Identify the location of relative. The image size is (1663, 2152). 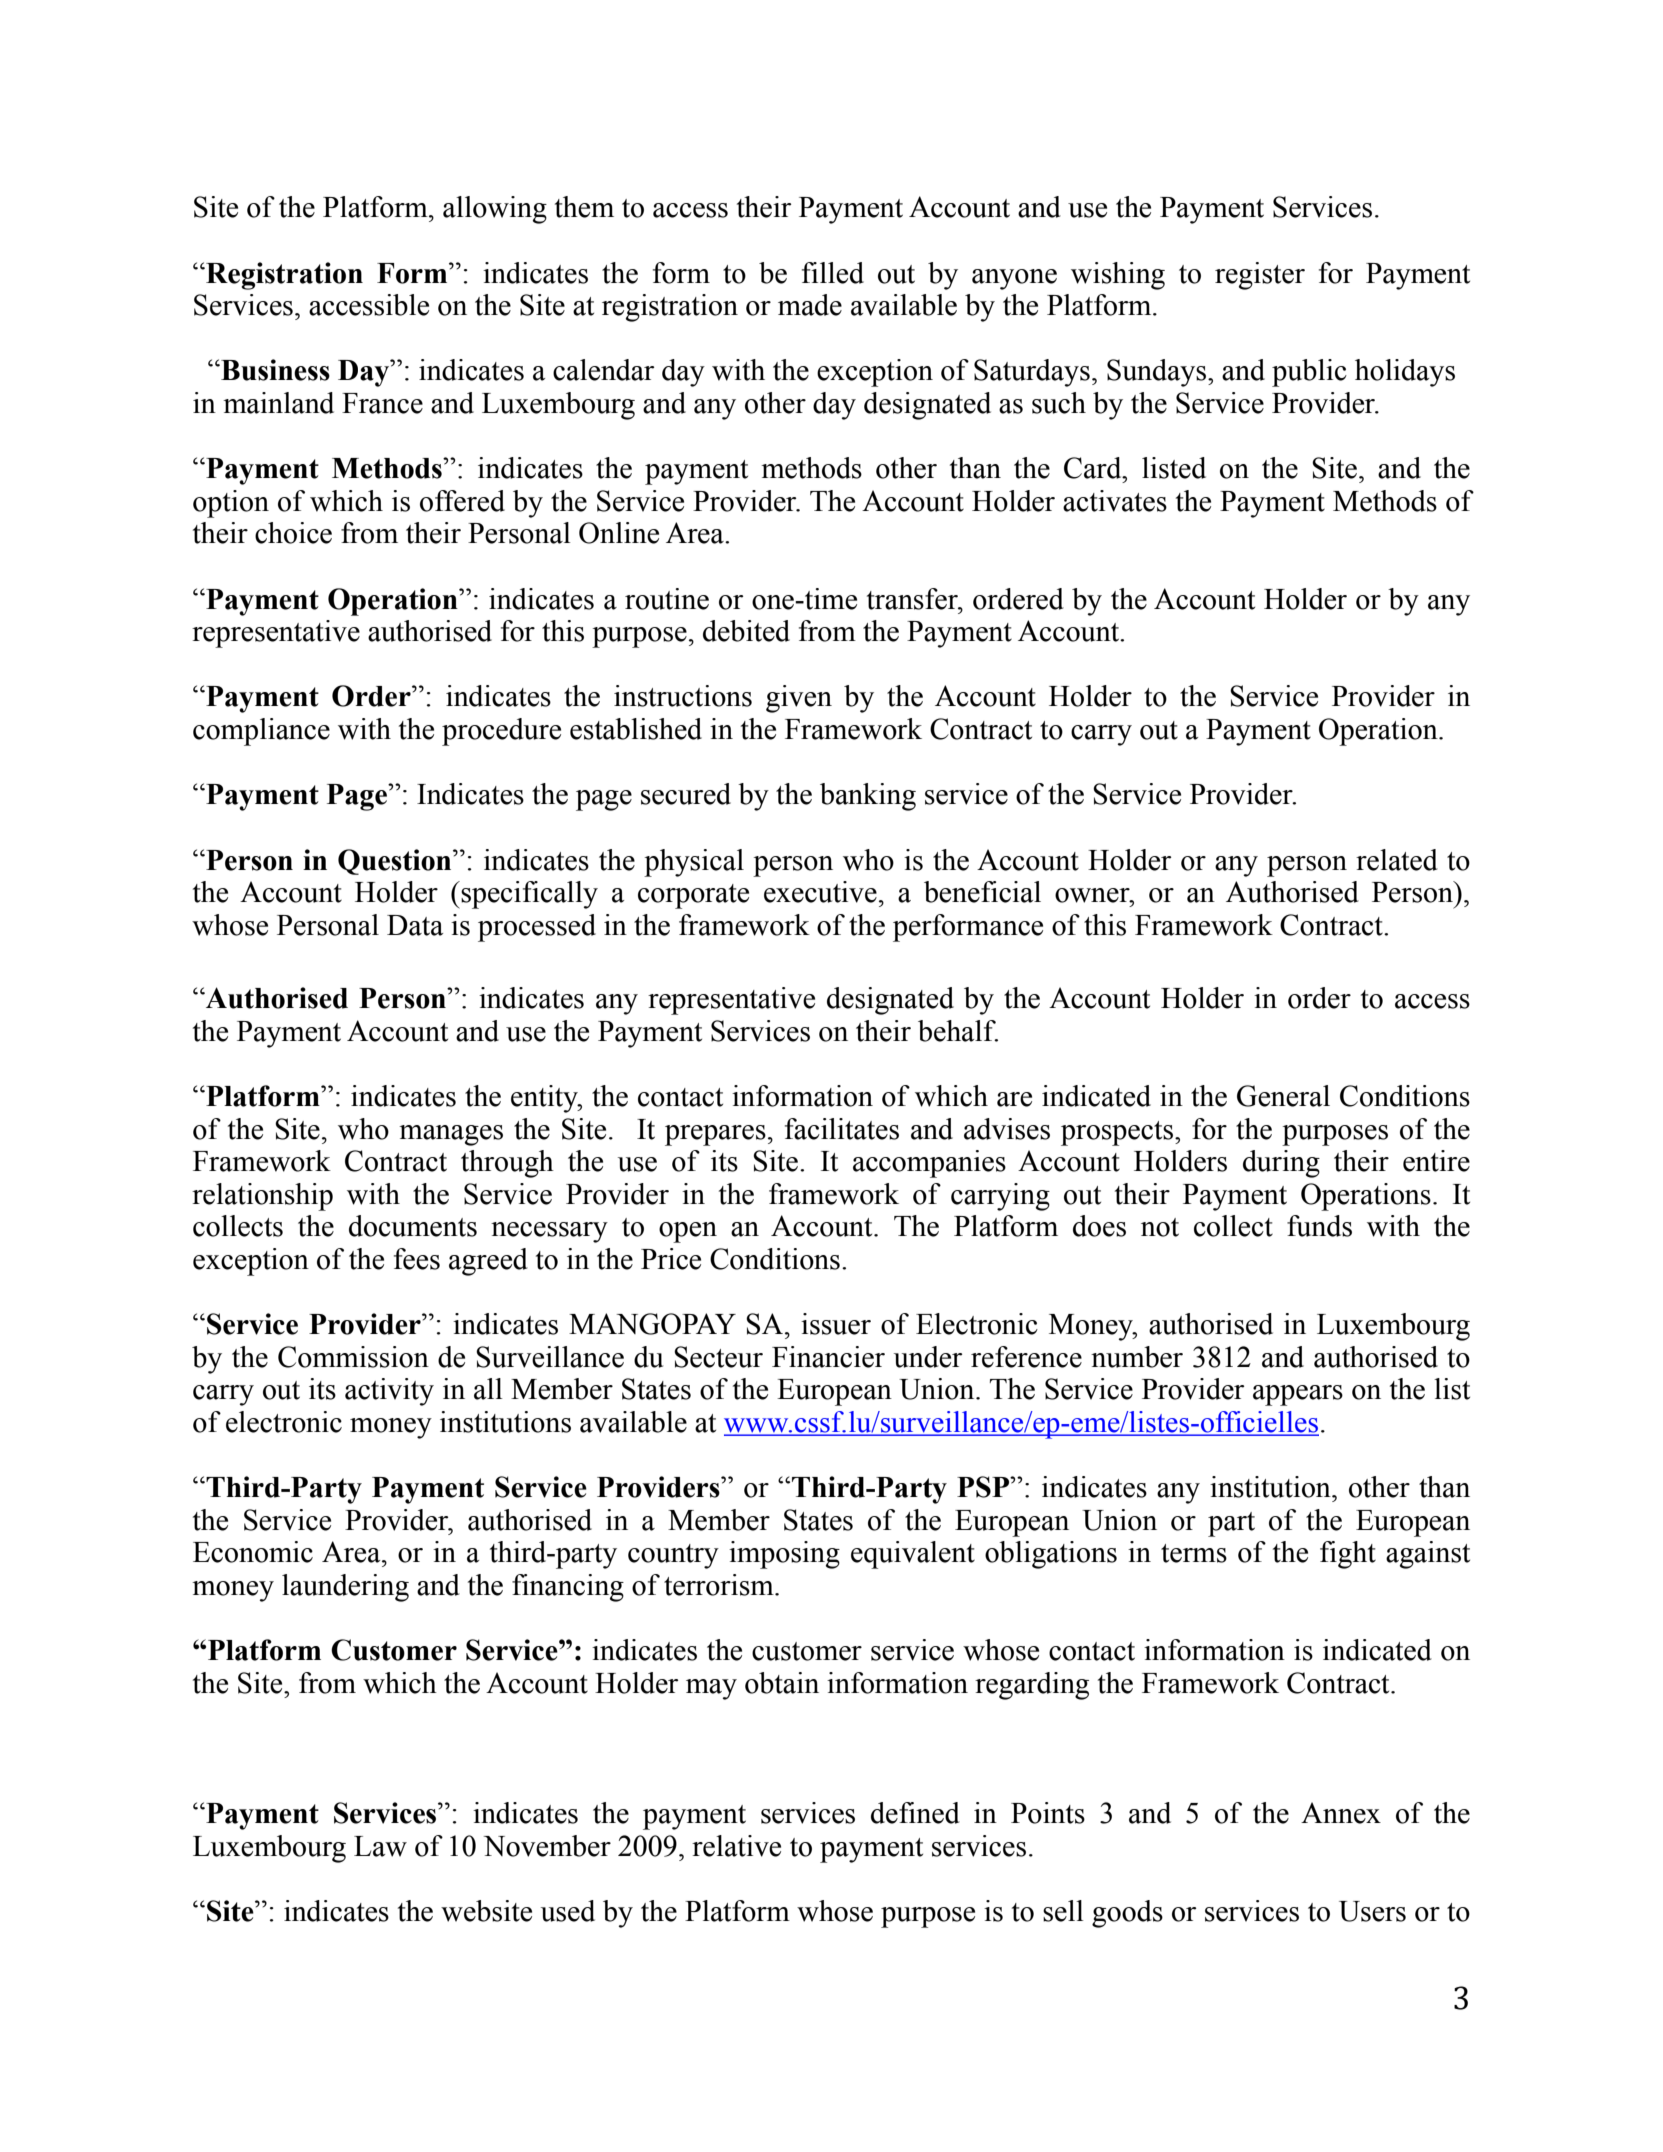
(736, 1846).
